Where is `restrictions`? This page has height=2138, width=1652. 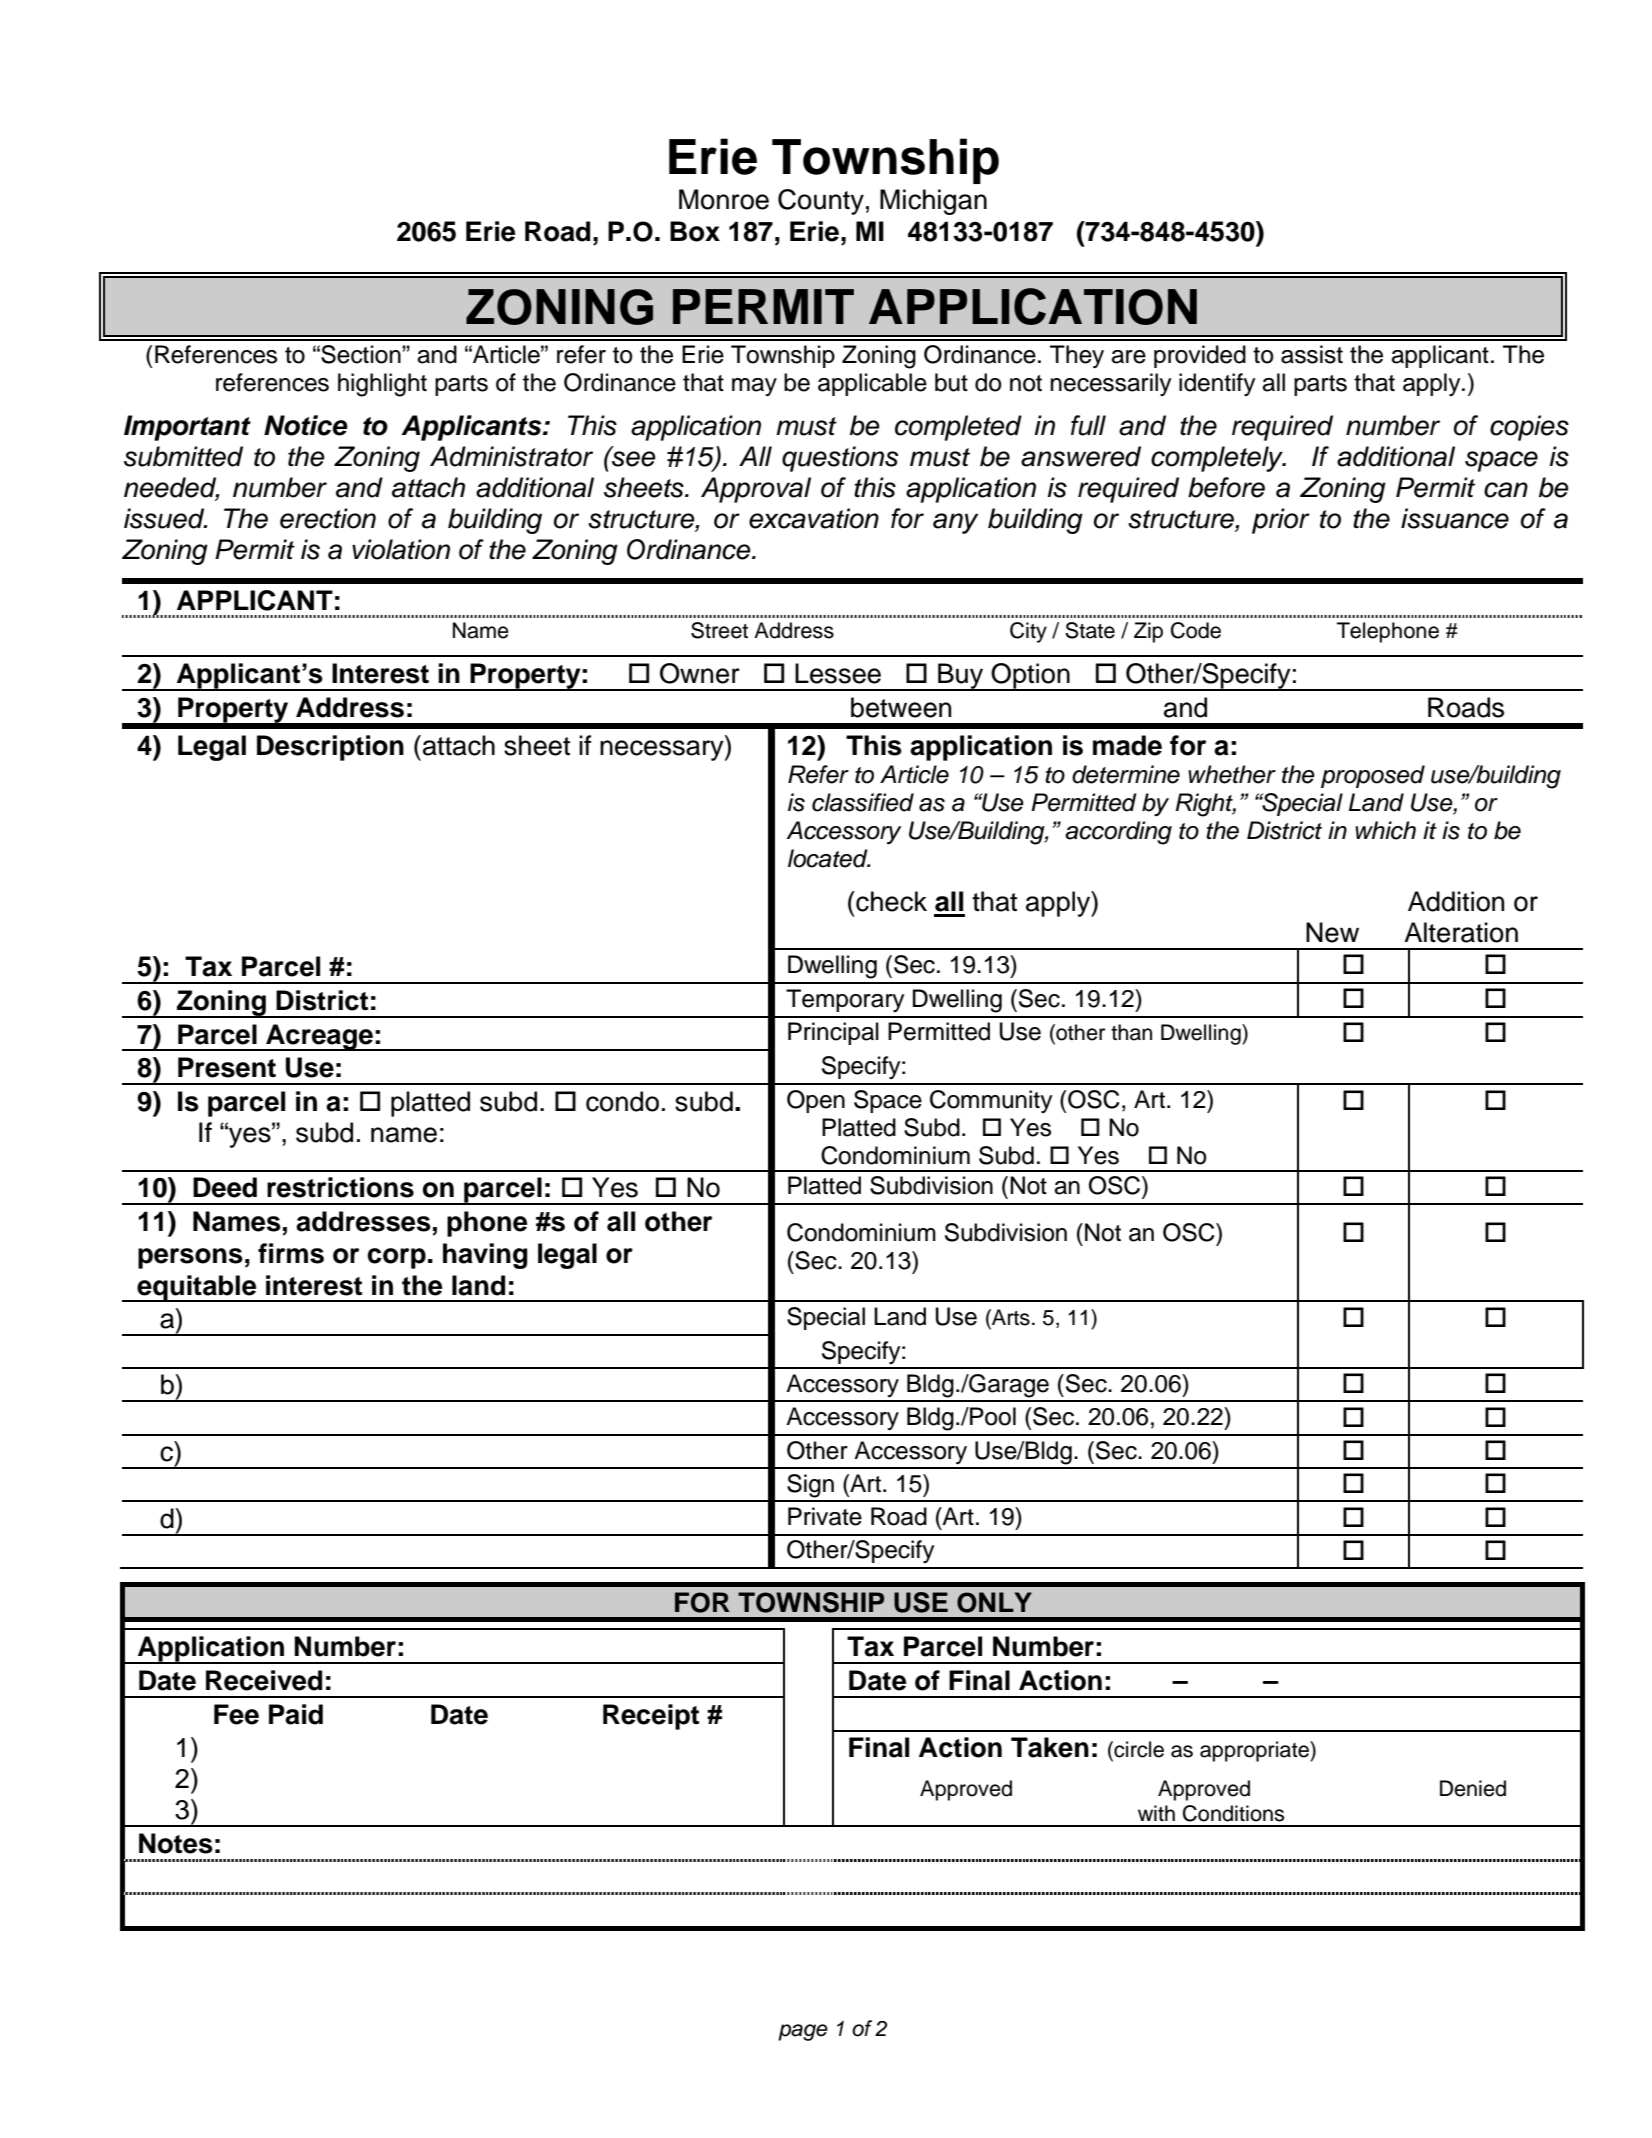
restrictions is located at coordinates (340, 1187).
